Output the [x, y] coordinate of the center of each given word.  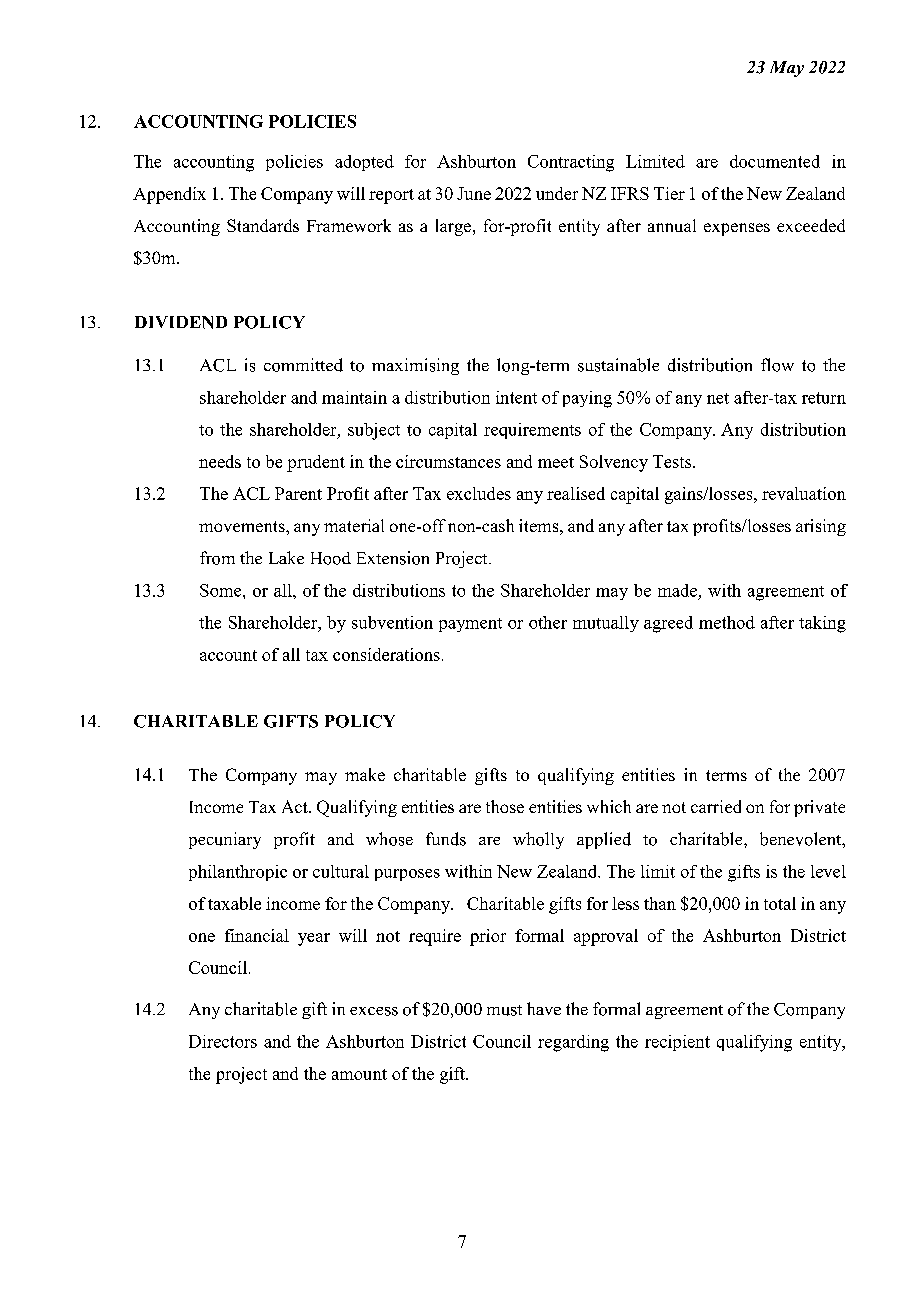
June [474, 193]
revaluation [804, 493]
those [505, 806]
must [504, 1010]
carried [716, 806]
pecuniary [225, 840]
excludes [479, 493]
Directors [223, 1041]
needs [220, 461]
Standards [263, 225]
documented [775, 161]
